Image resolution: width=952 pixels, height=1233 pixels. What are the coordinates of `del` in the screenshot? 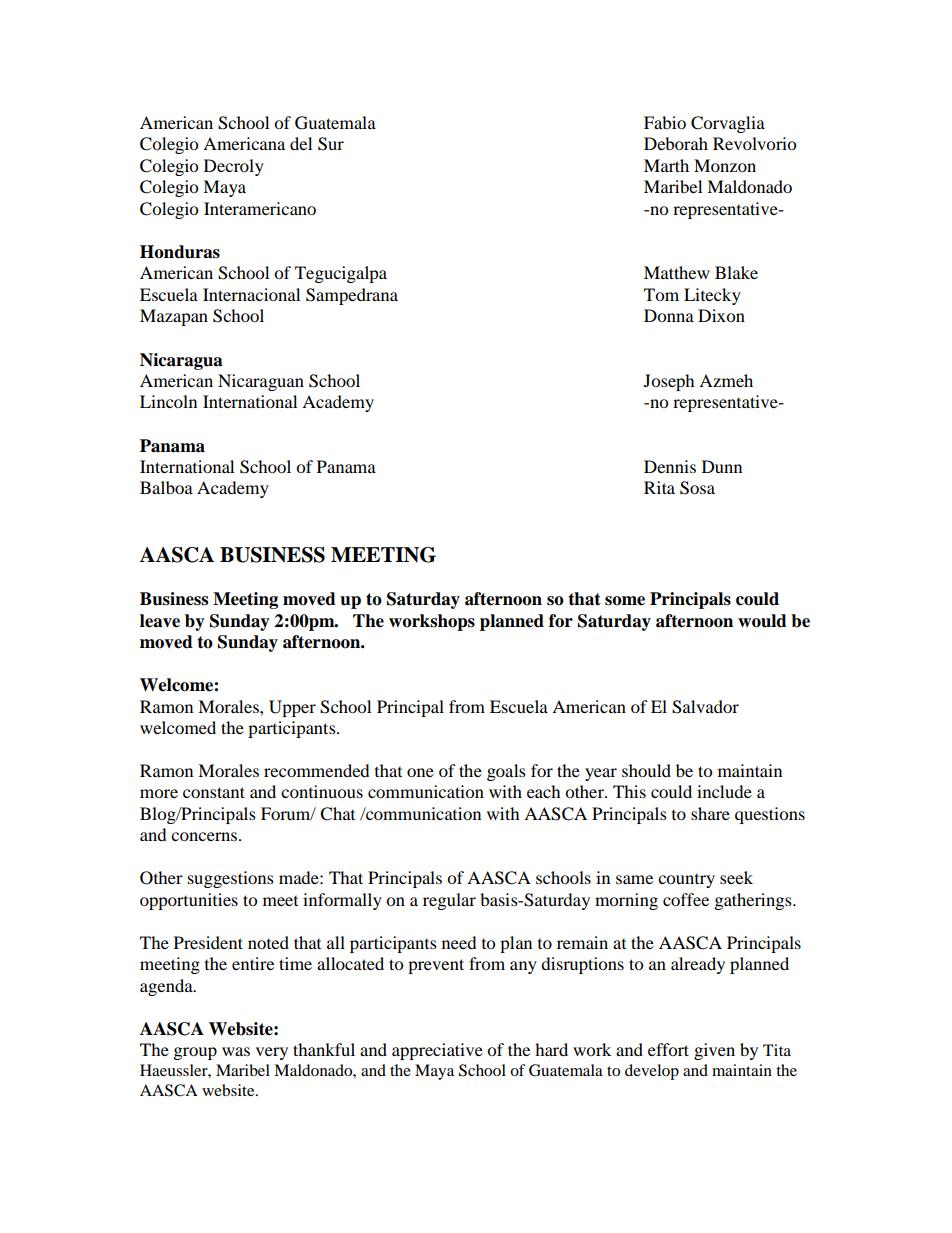 It's located at (301, 143).
